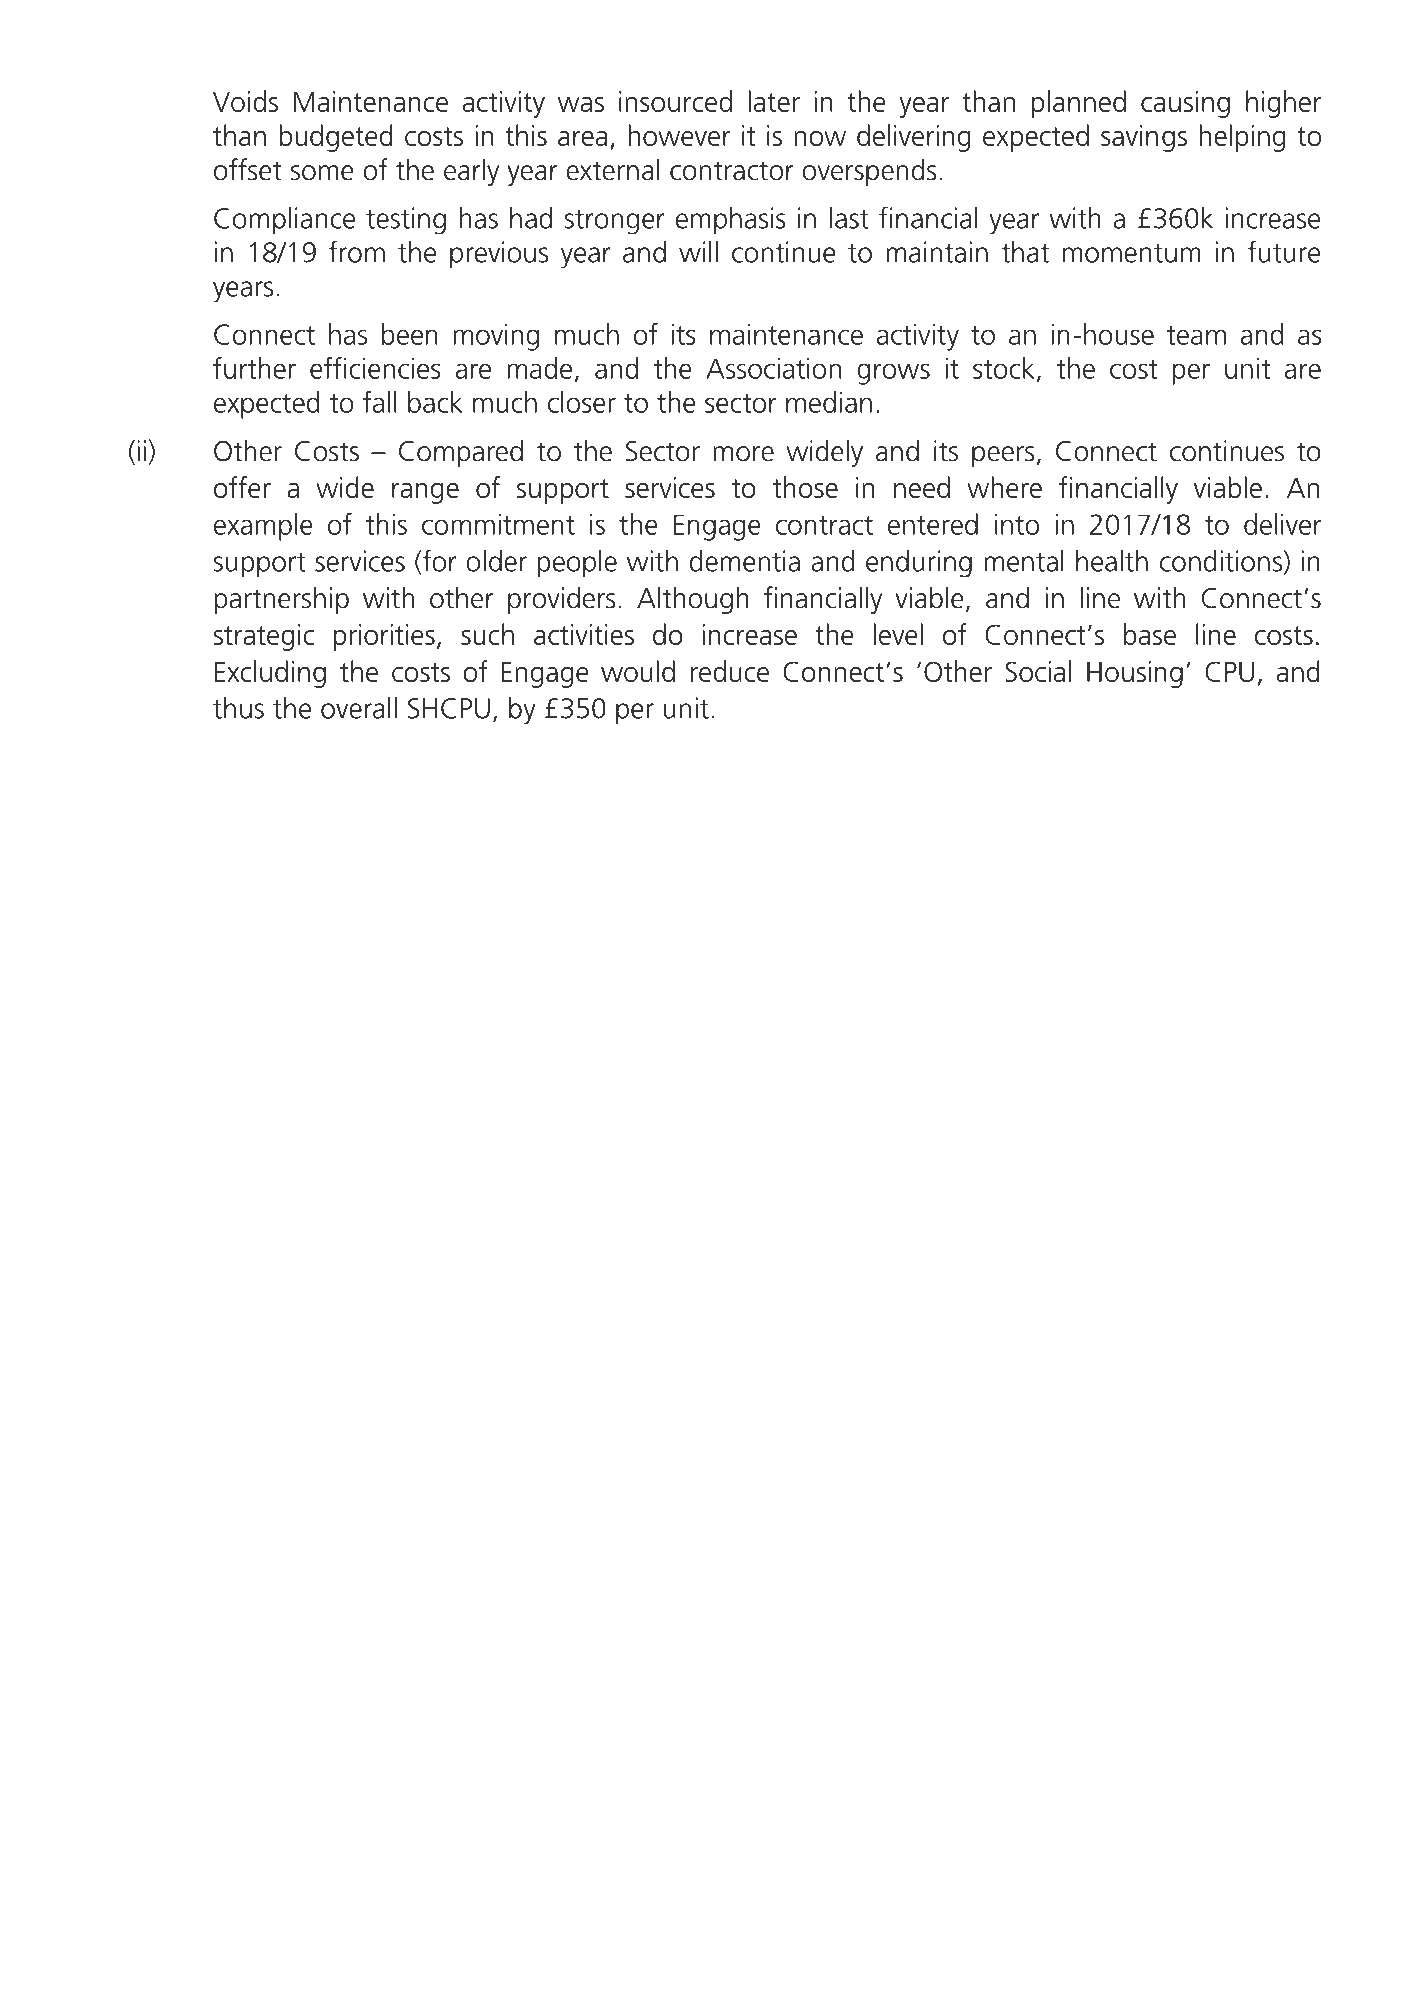 This screenshot has width=1407, height=1991. Describe the element at coordinates (730, 671) in the screenshot. I see `reduce` at that location.
